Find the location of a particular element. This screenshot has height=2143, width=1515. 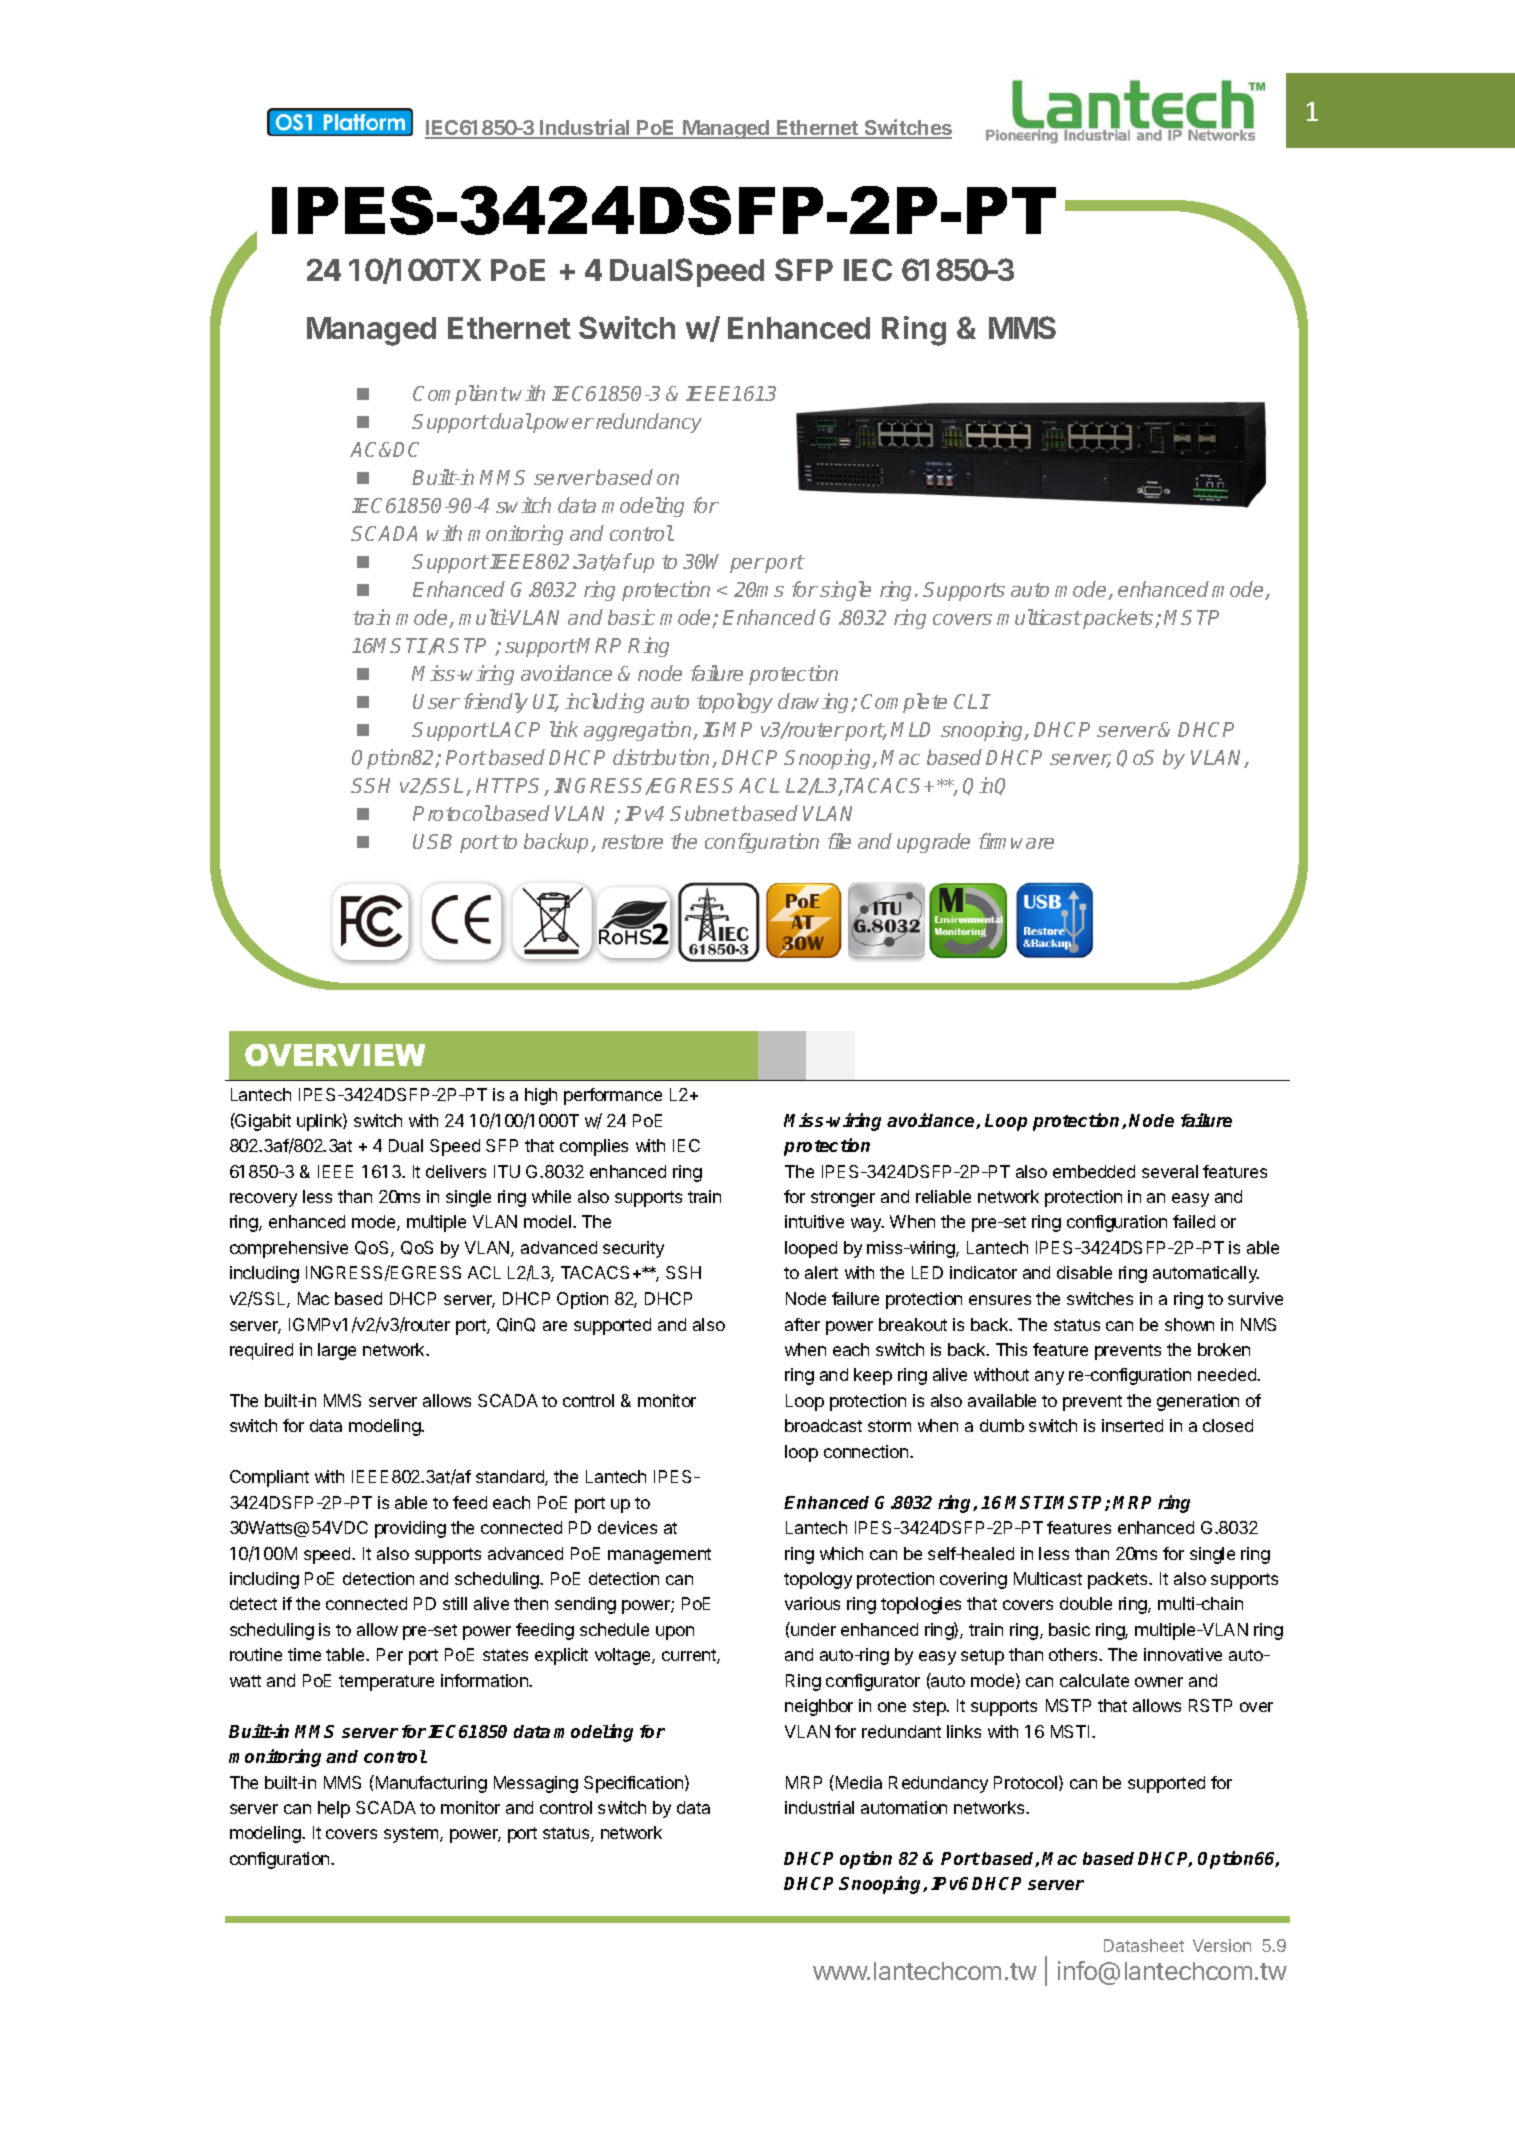

User is located at coordinates (436, 701).
